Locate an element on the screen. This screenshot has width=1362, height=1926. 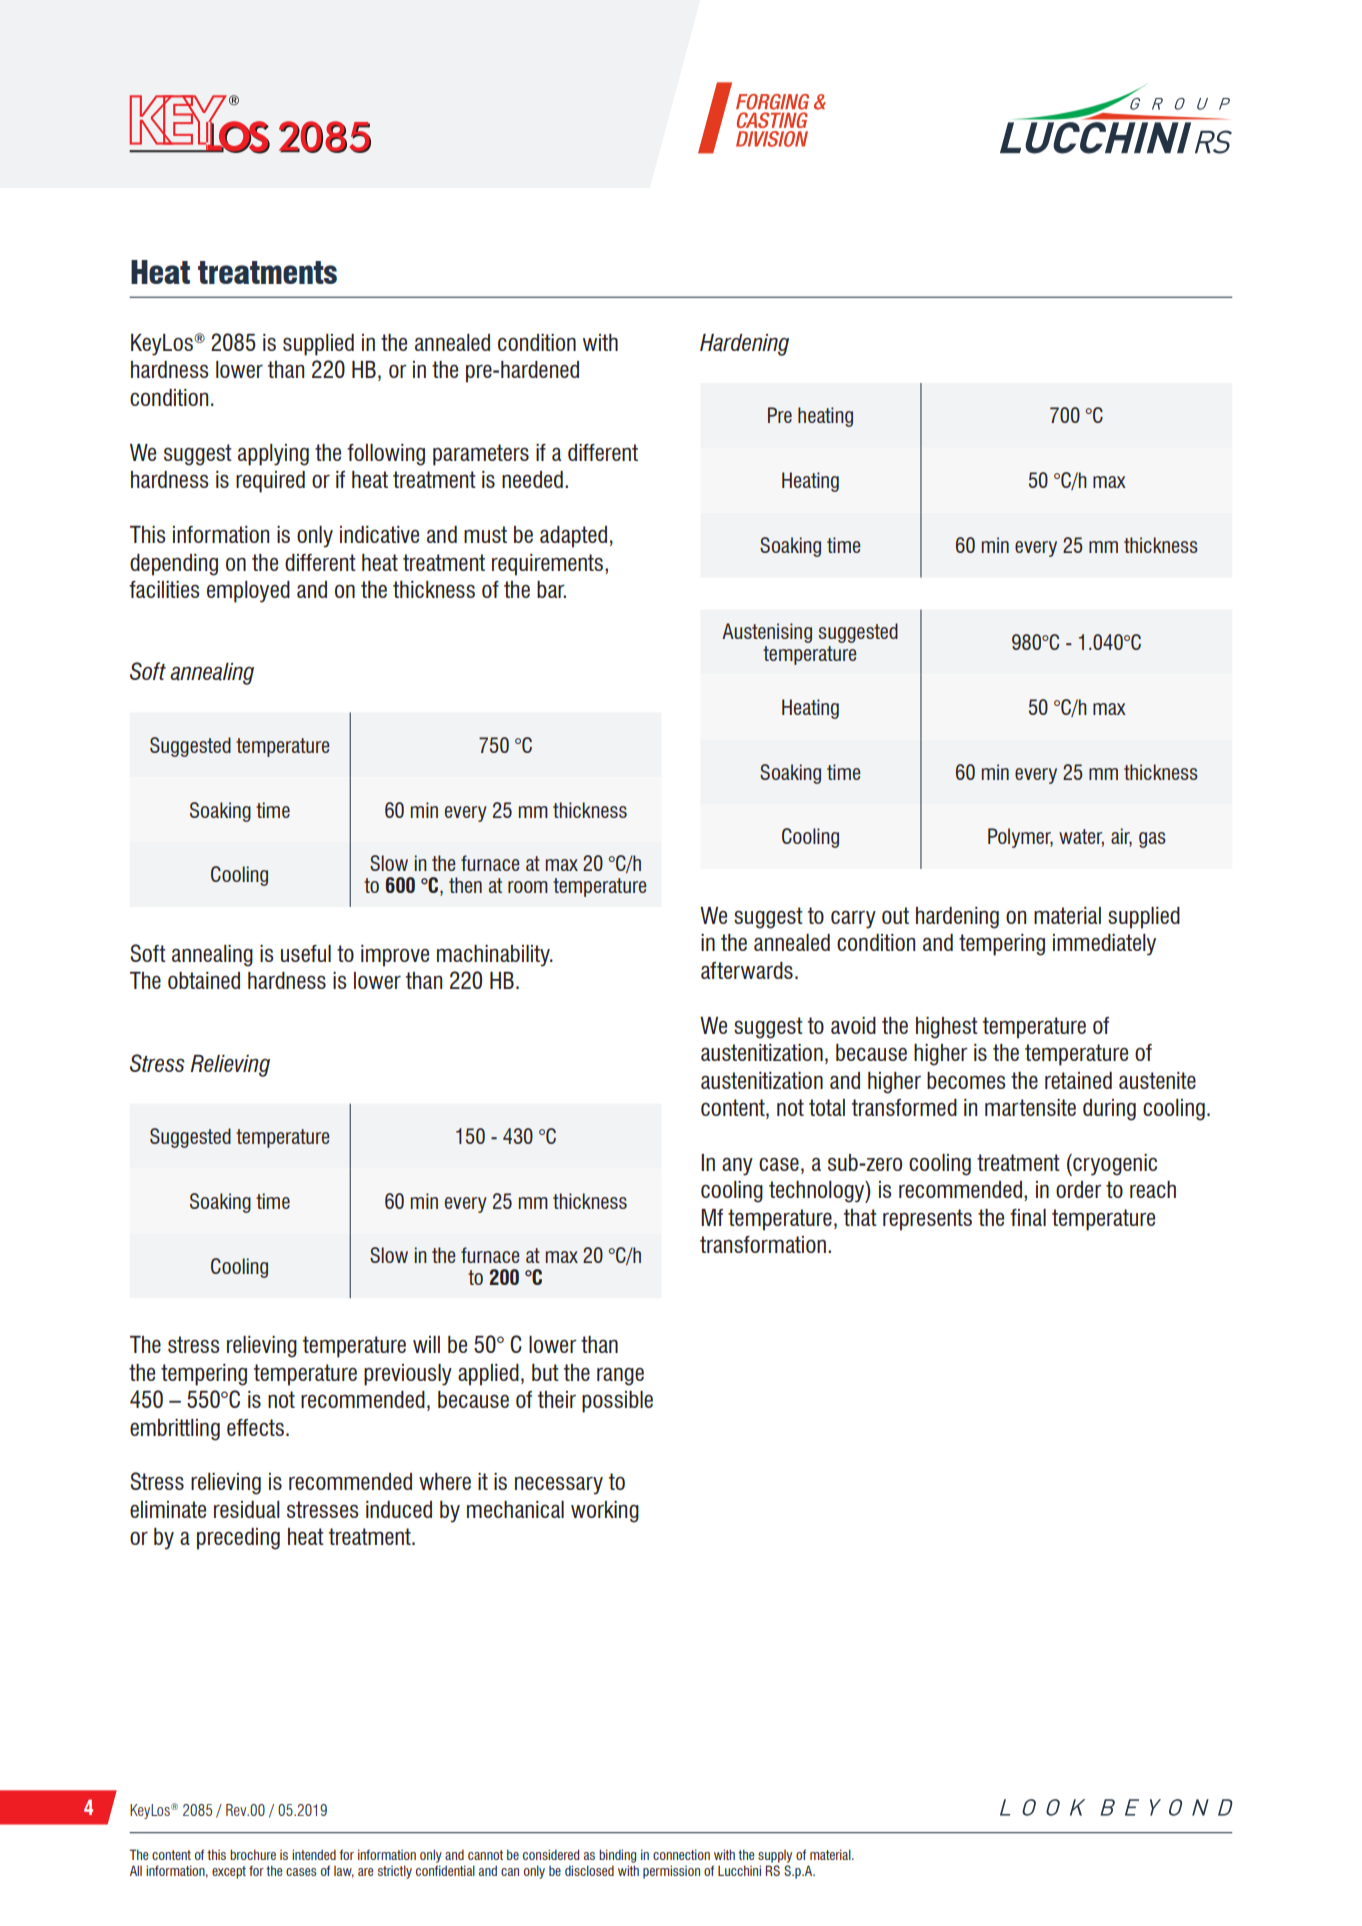
useful is located at coordinates (306, 953).
